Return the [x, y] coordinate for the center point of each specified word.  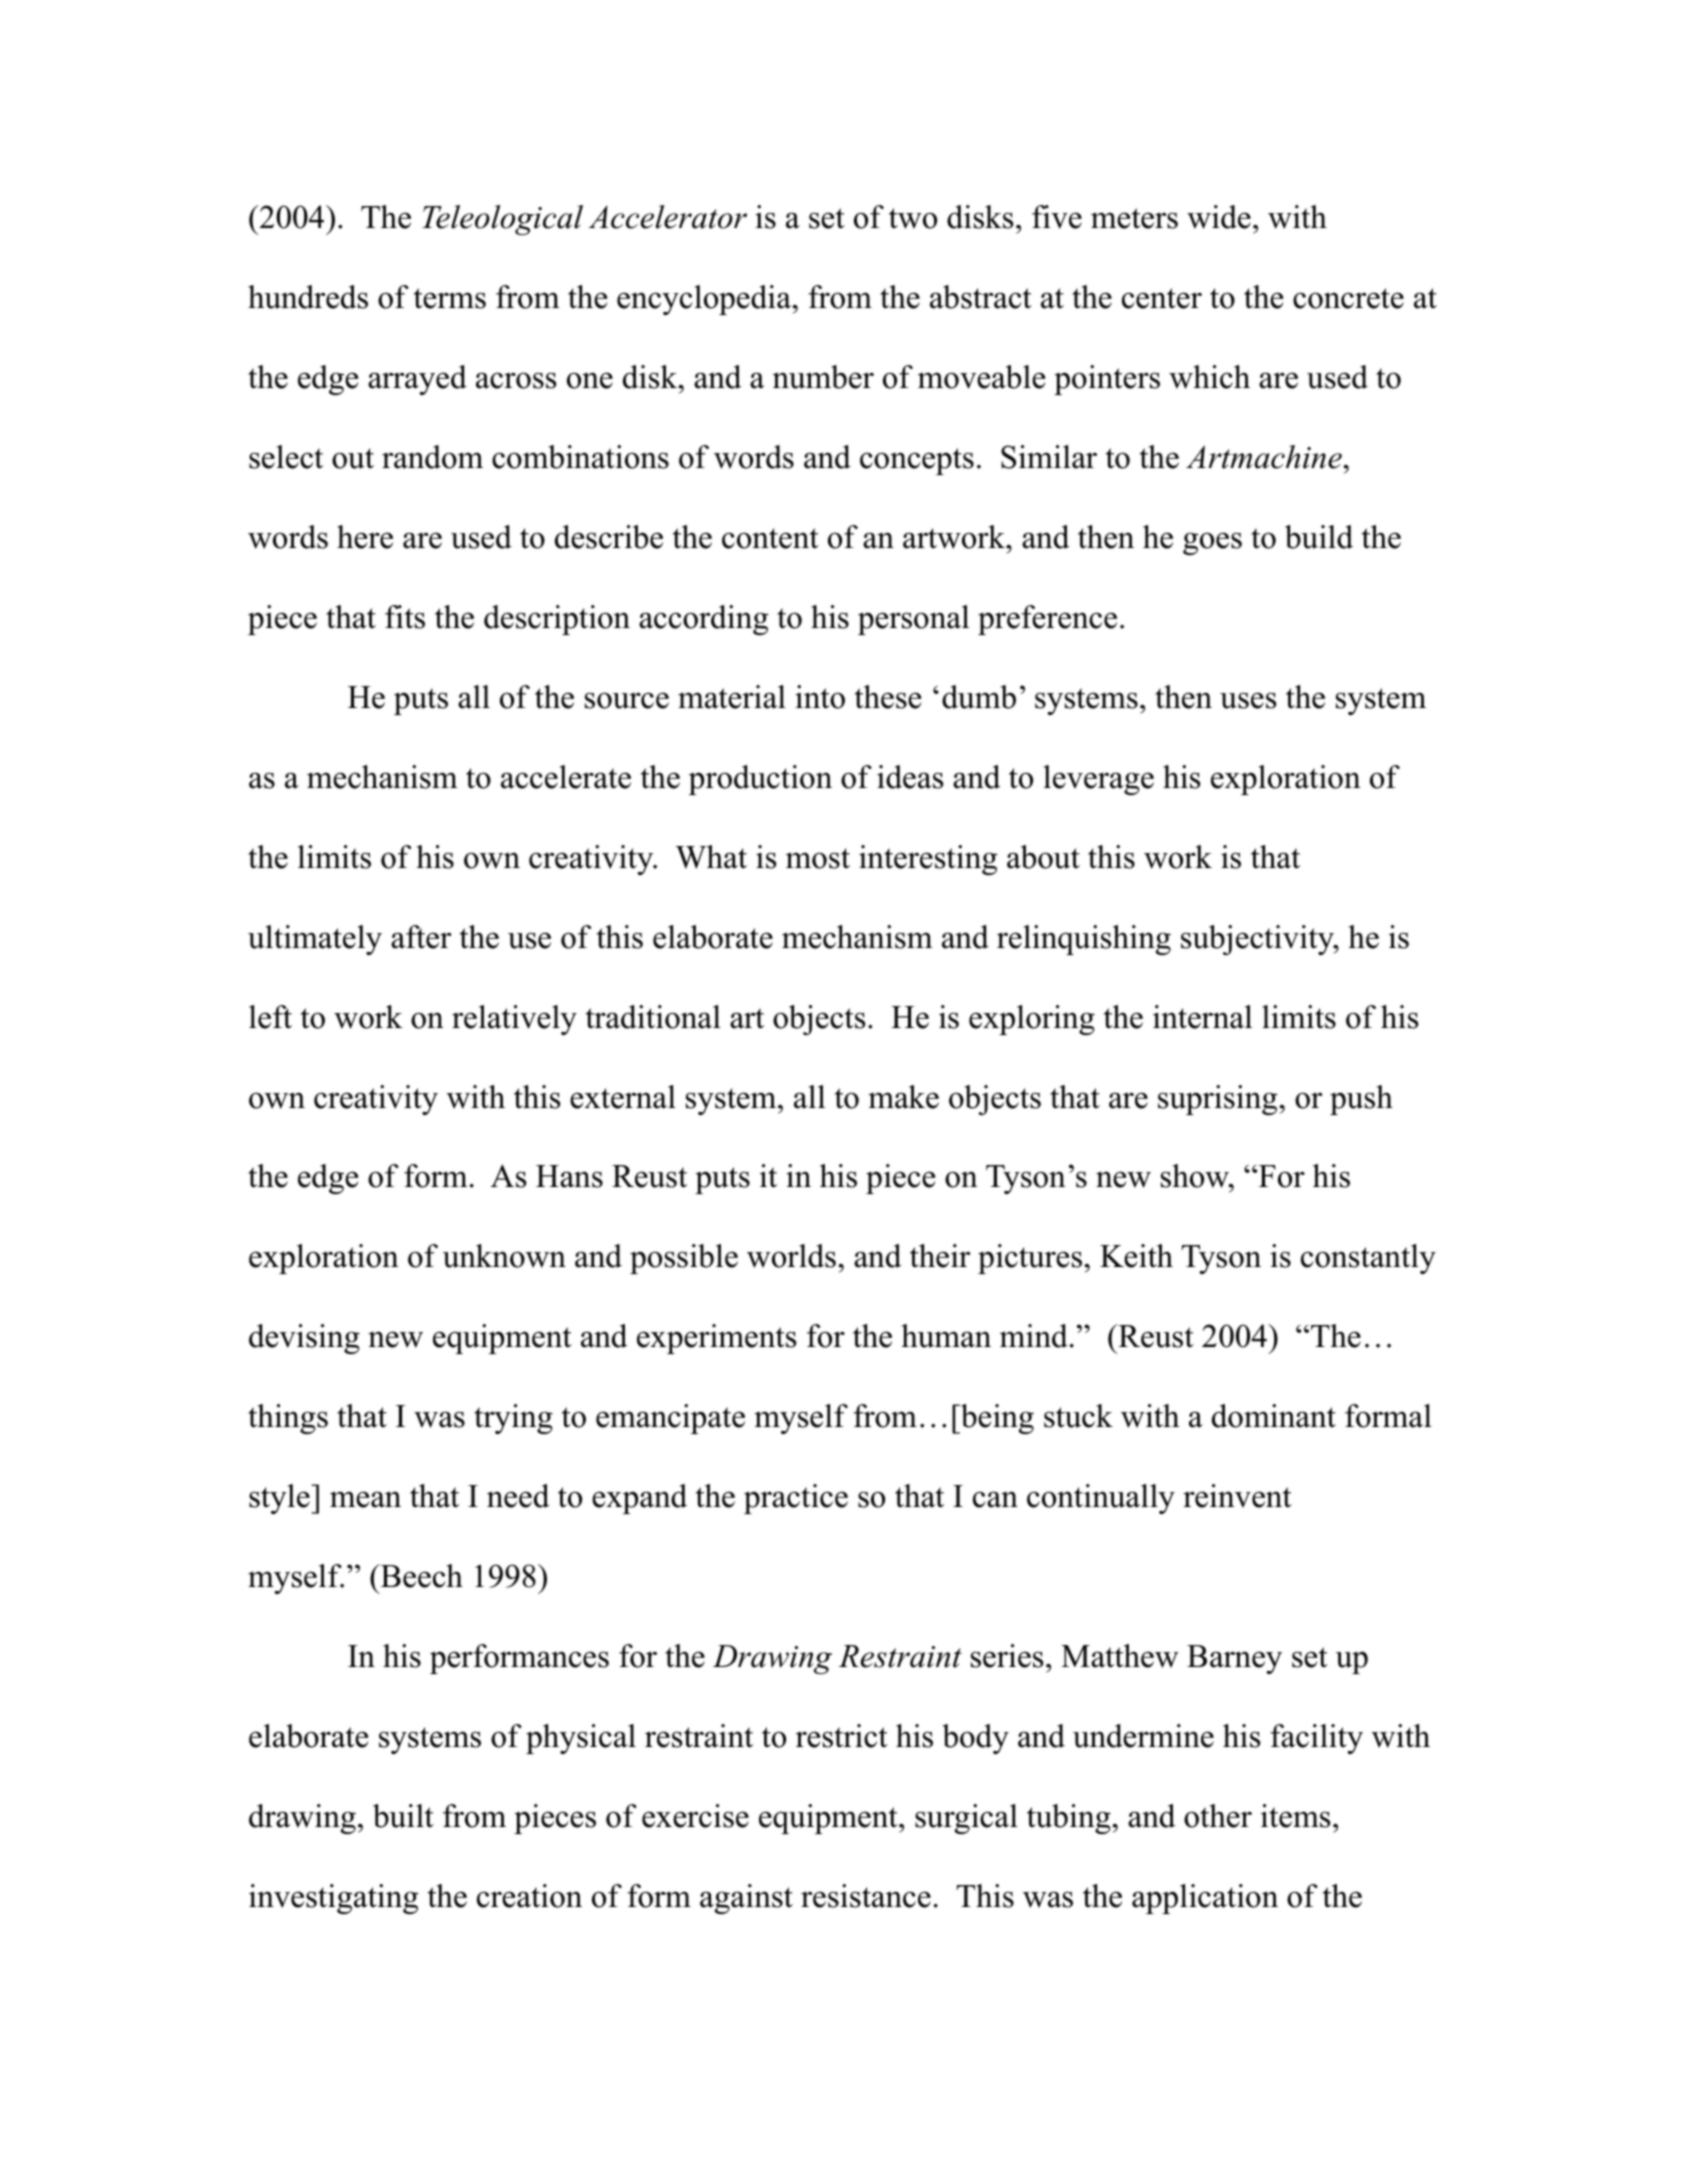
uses [1248, 700]
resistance [866, 1896]
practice [796, 1499]
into [820, 697]
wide [1219, 217]
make [903, 1097]
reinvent [1237, 1496]
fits [405, 617]
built [403, 1816]
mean [365, 1499]
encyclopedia [704, 300]
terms [450, 298]
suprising [1217, 1100]
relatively [514, 1020]
